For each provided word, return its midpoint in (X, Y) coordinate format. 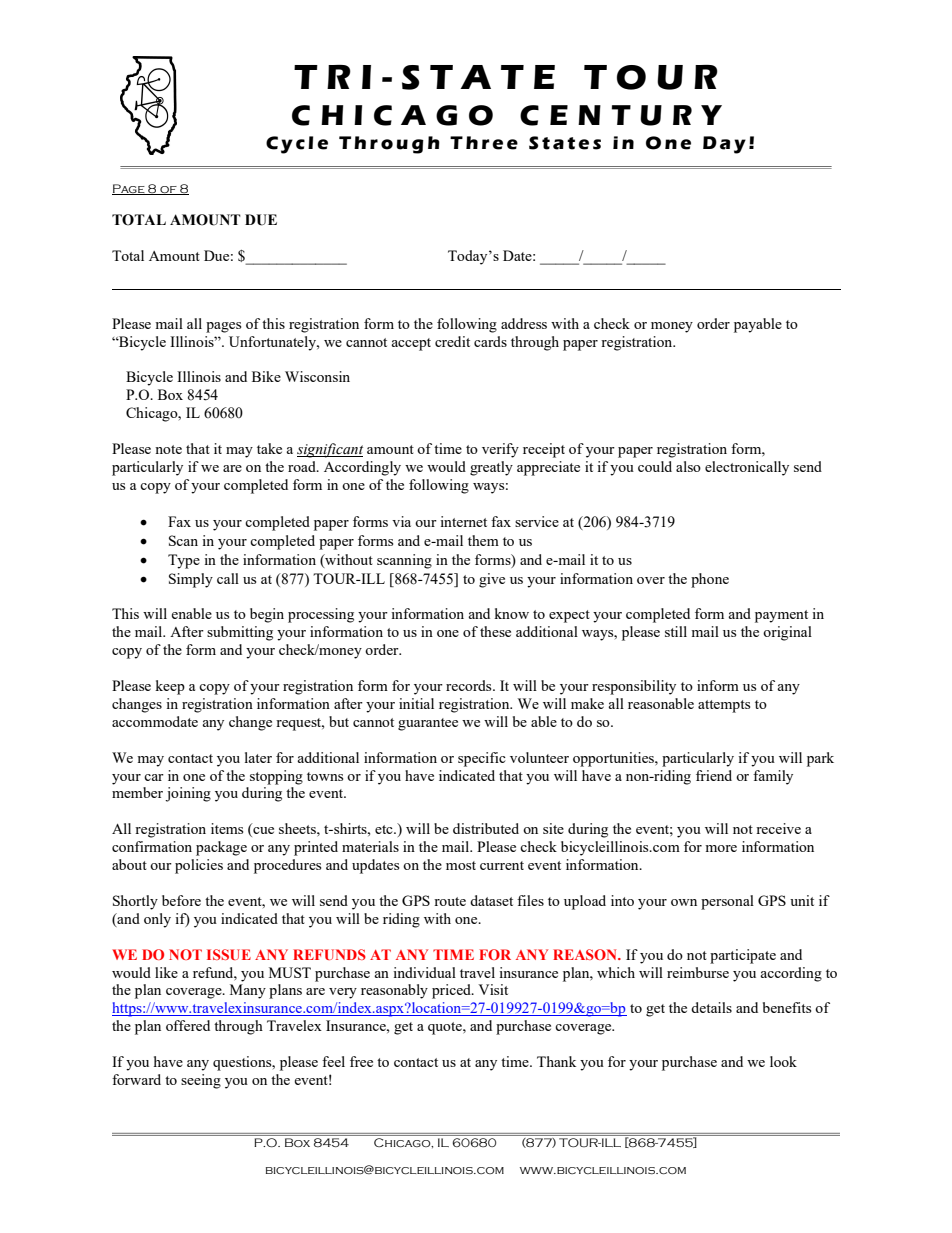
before (181, 900)
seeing (201, 1081)
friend (714, 775)
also (688, 466)
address (524, 323)
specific (482, 759)
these (495, 631)
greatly (491, 468)
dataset (491, 900)
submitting (240, 633)
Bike (266, 376)
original (787, 633)
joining (188, 794)
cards (490, 341)
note (168, 449)
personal (727, 902)
